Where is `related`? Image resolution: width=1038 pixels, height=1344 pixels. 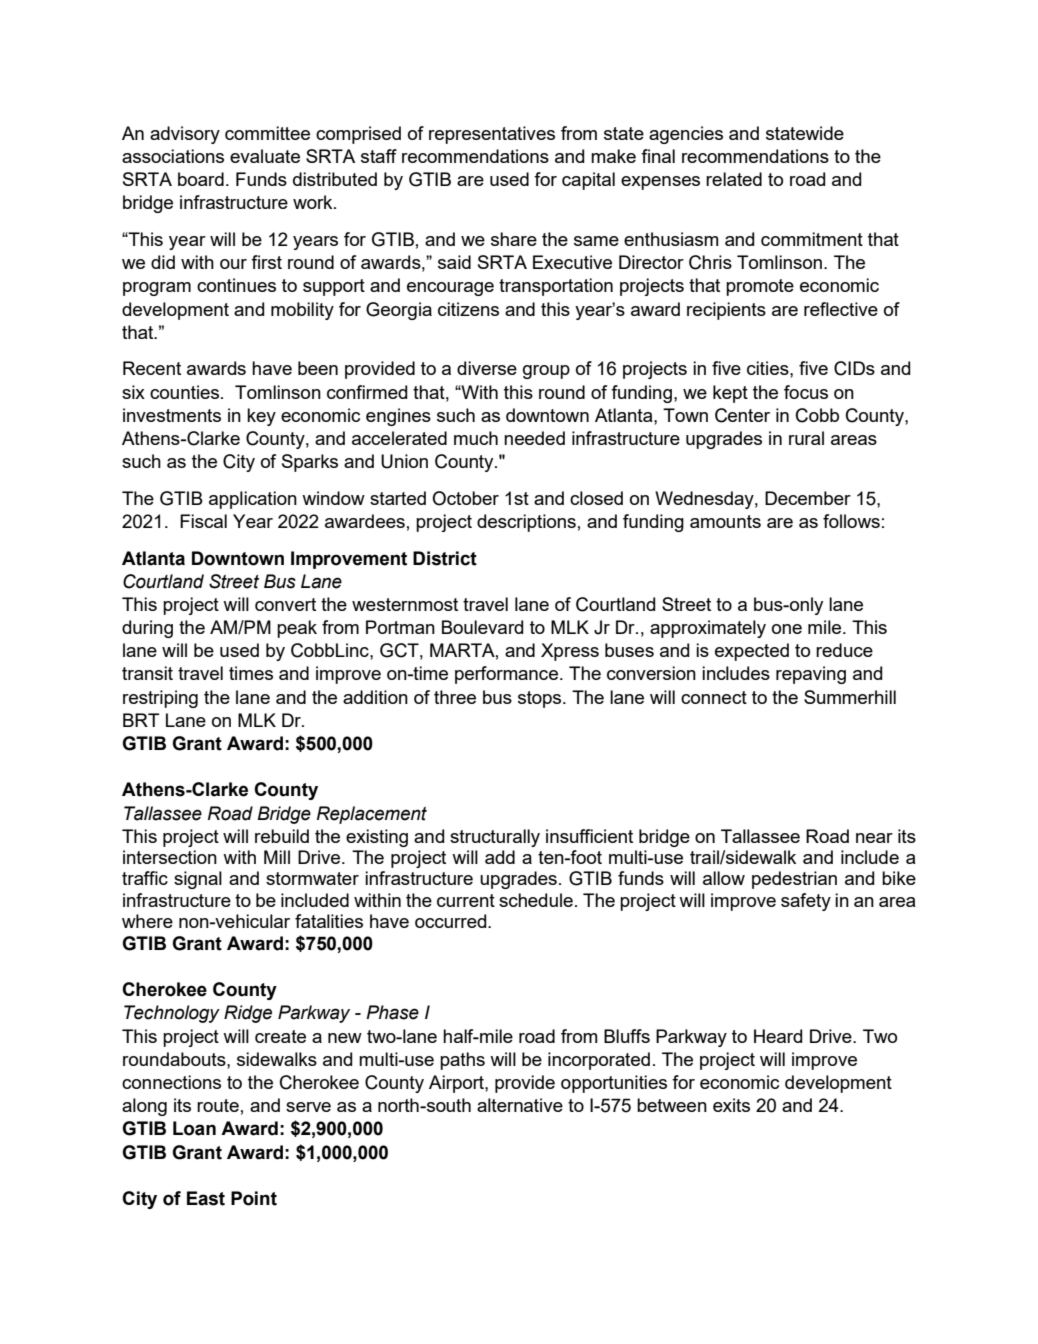 related is located at coordinates (734, 179).
